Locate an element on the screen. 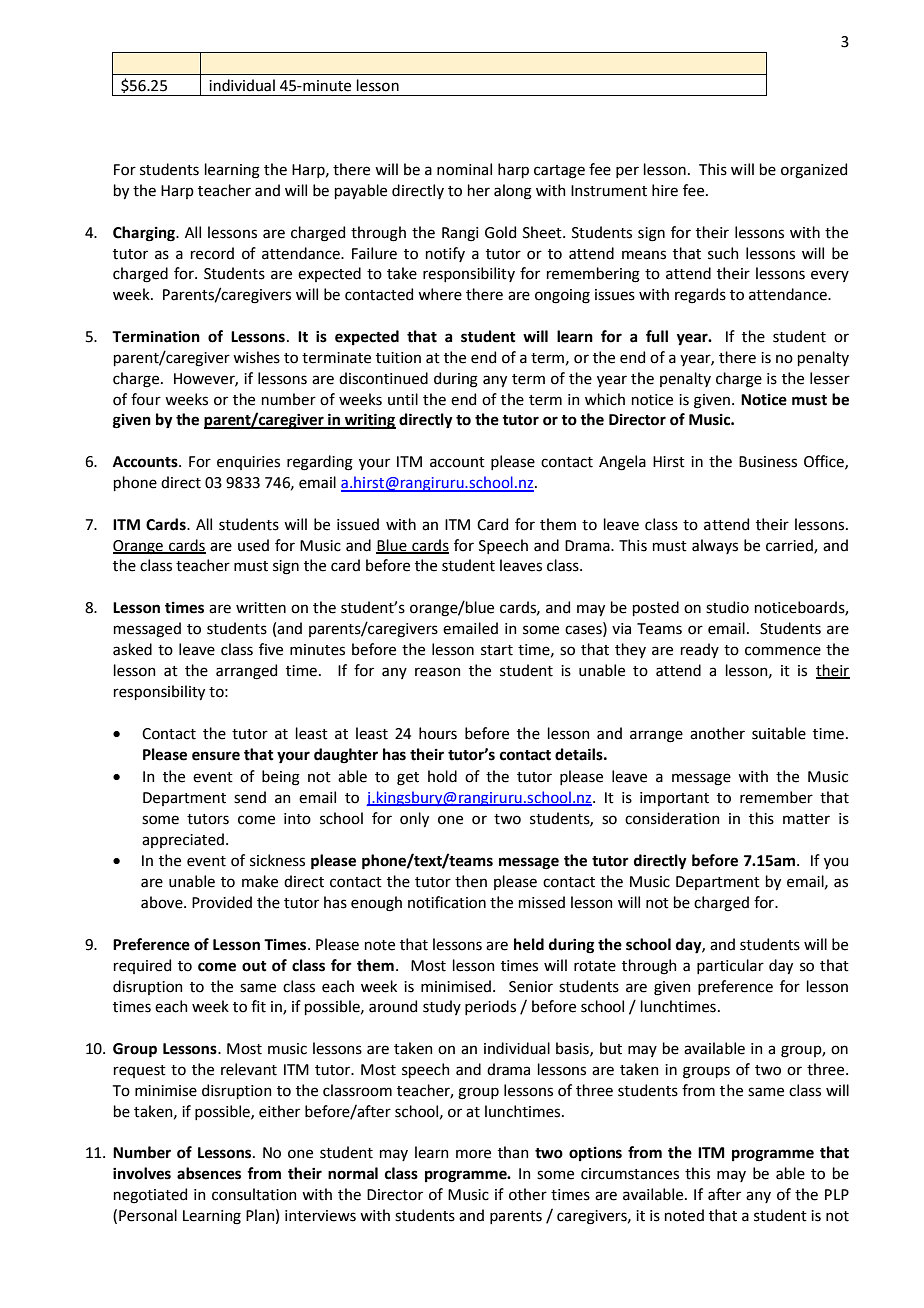 The image size is (924, 1308). along is located at coordinates (513, 192).
